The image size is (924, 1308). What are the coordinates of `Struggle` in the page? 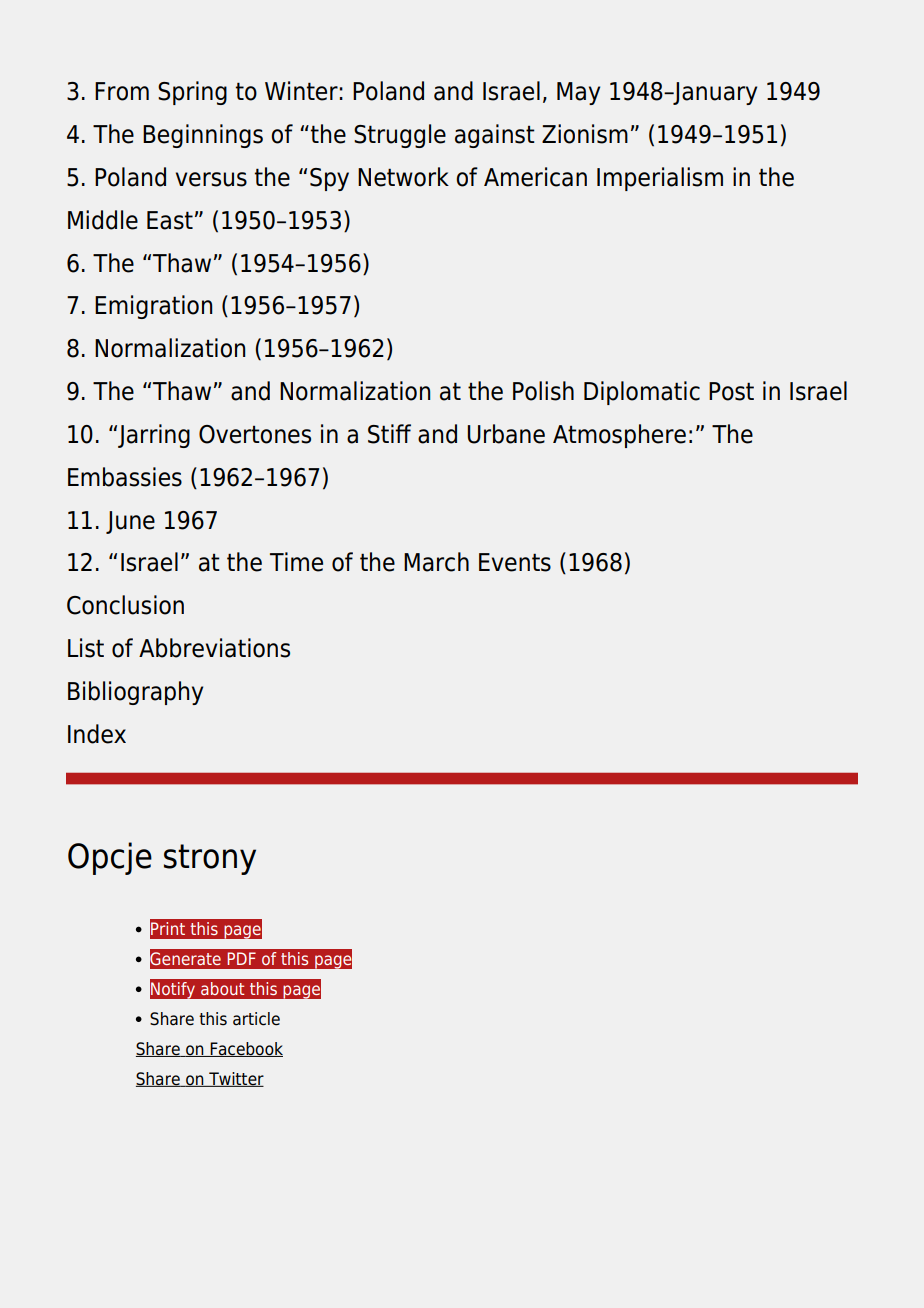 It's located at (400, 136).
